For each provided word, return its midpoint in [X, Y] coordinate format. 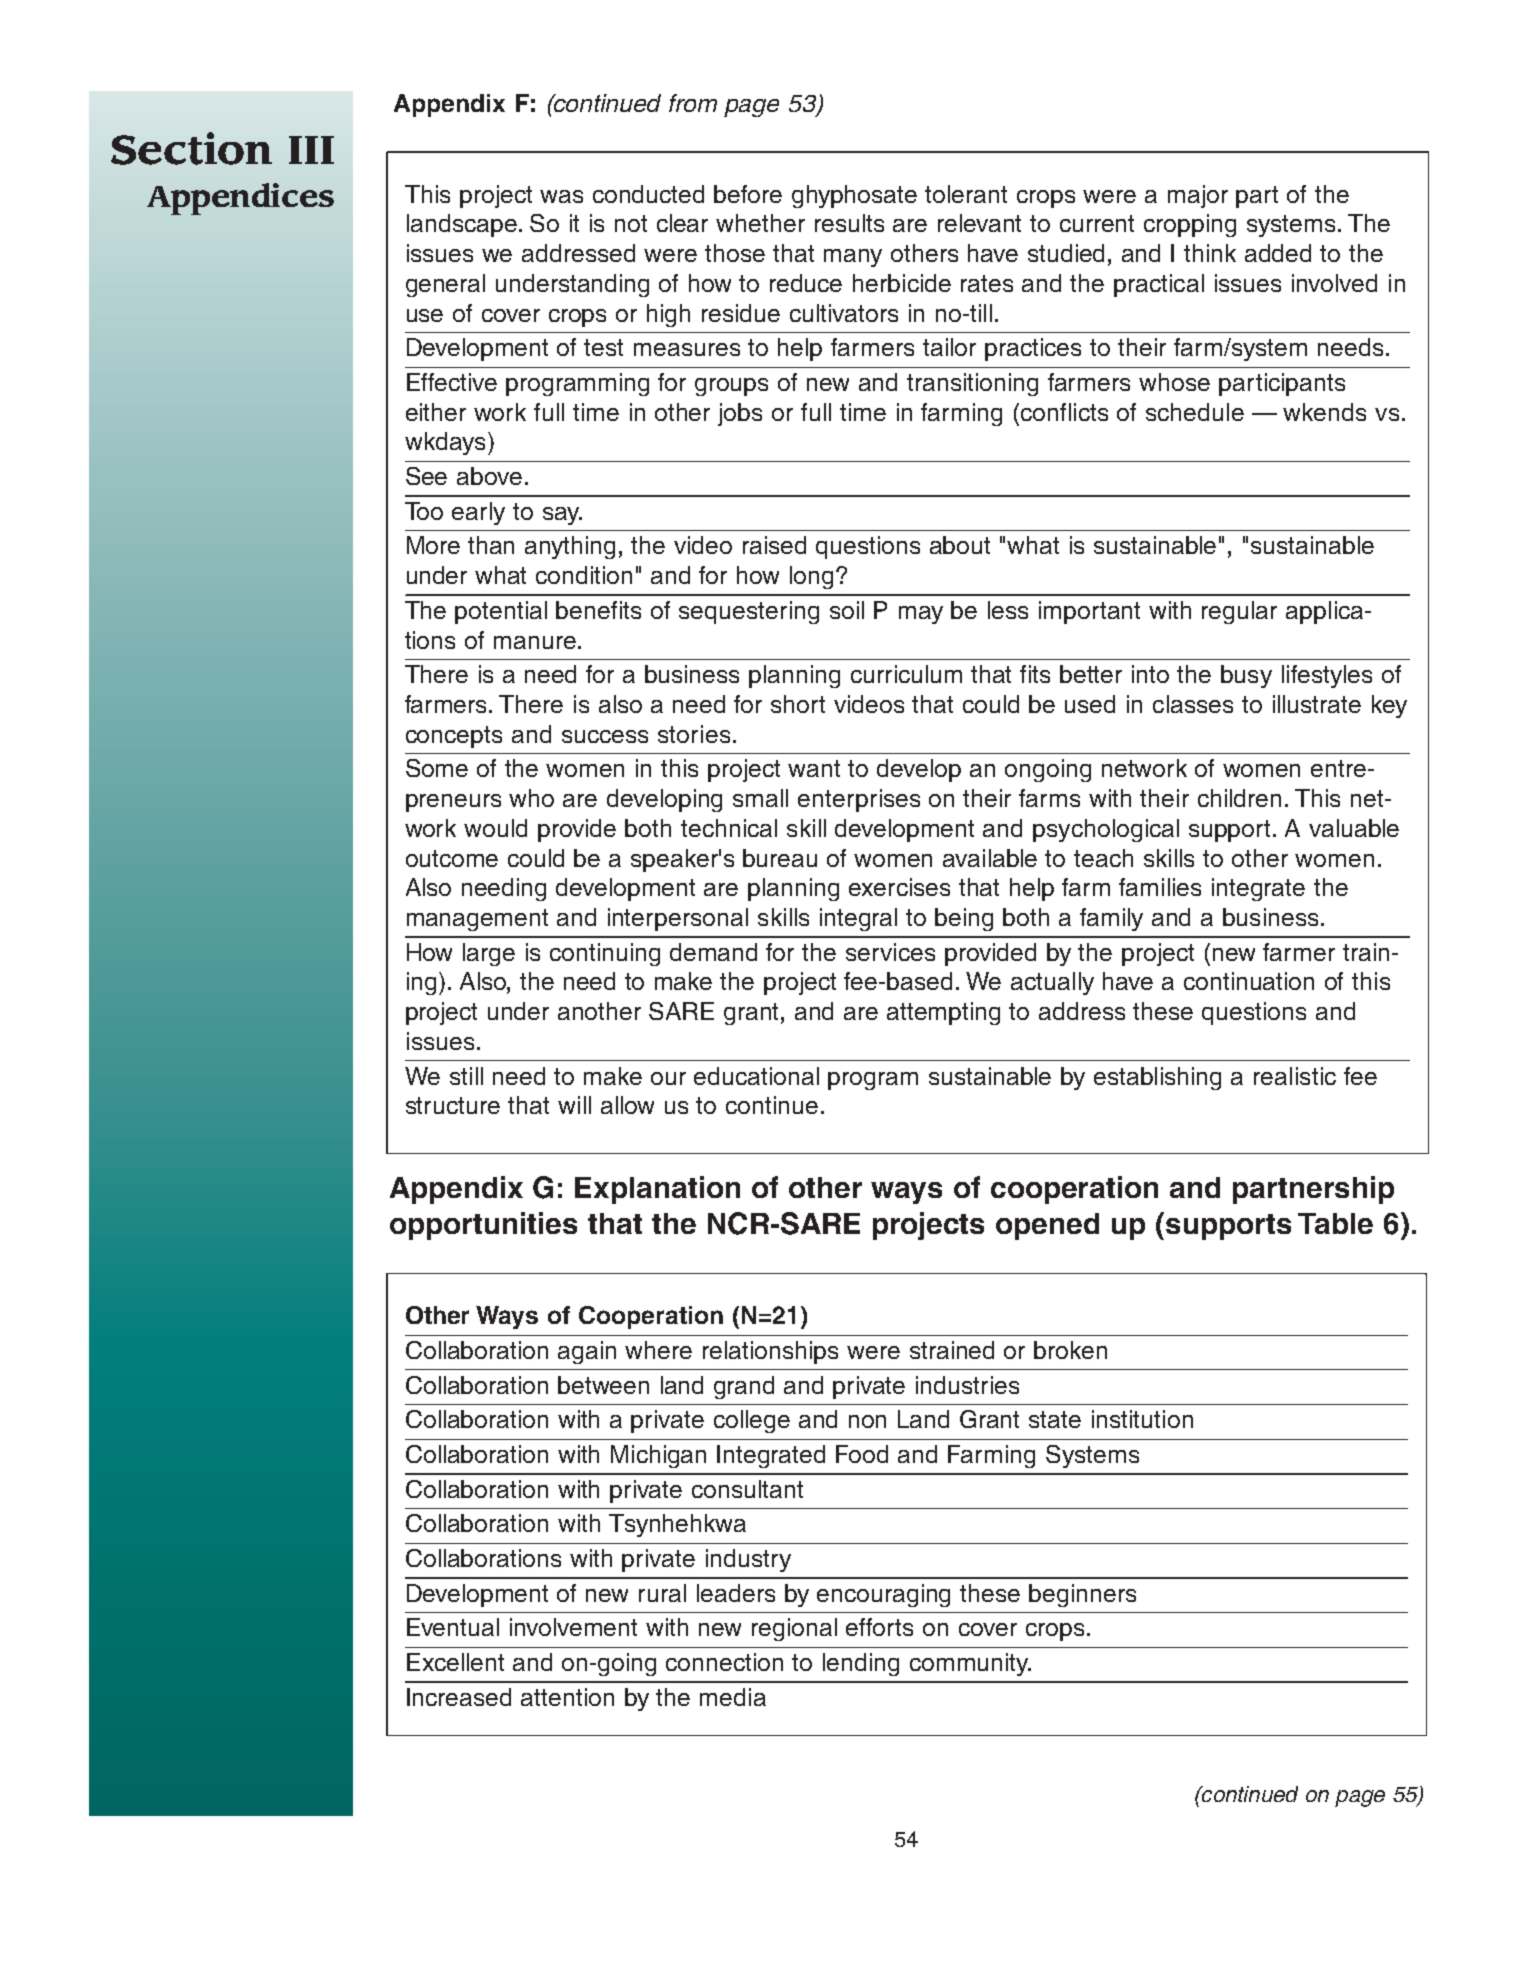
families [1160, 887]
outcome [452, 858]
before [748, 194]
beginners [1082, 1595]
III [311, 150]
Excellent [455, 1662]
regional [794, 1629]
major [1198, 196]
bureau [780, 858]
